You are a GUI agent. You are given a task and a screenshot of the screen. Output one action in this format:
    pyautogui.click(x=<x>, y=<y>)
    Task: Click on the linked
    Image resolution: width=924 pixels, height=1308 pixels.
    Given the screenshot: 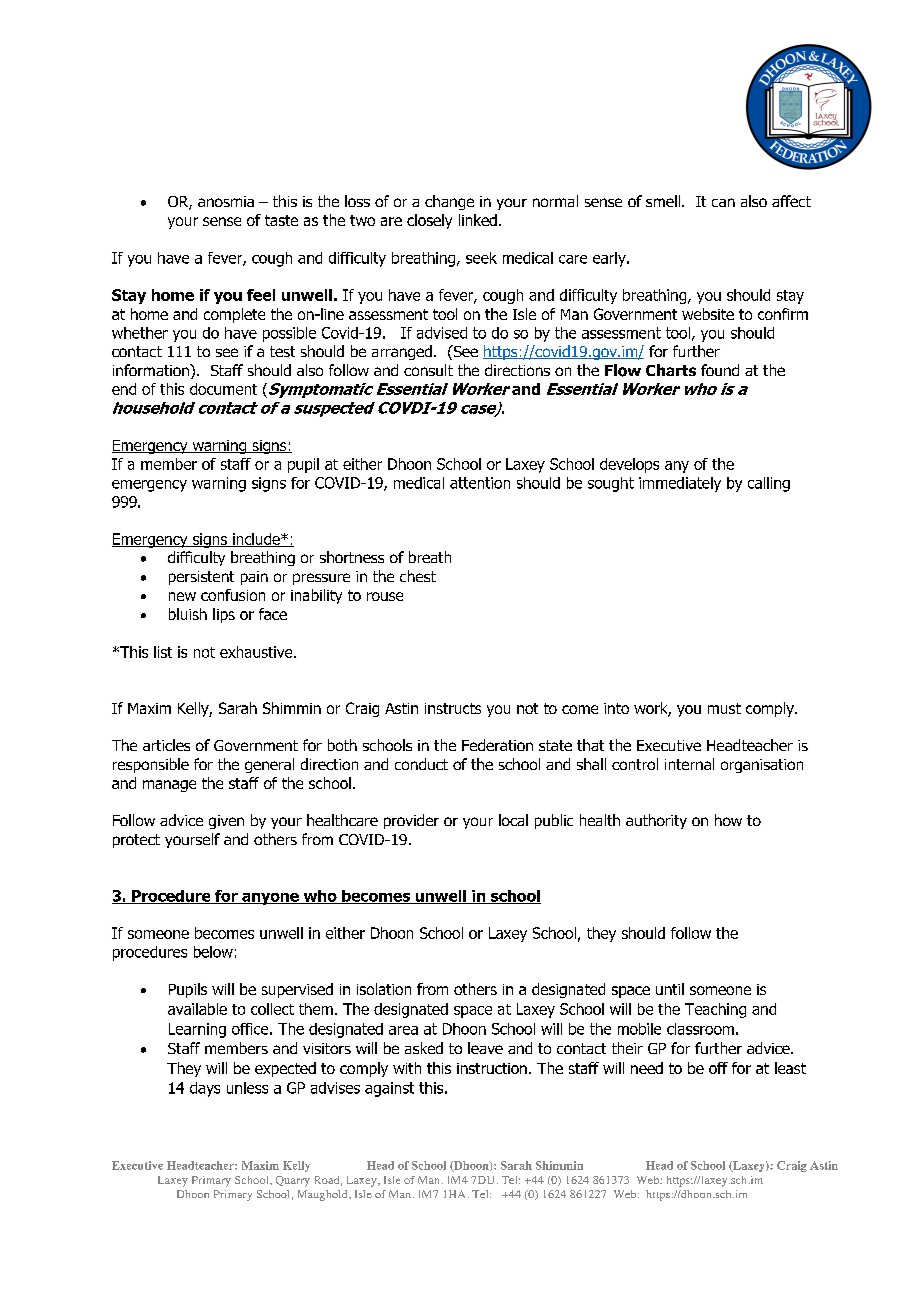 What is the action you would take?
    pyautogui.click(x=478, y=220)
